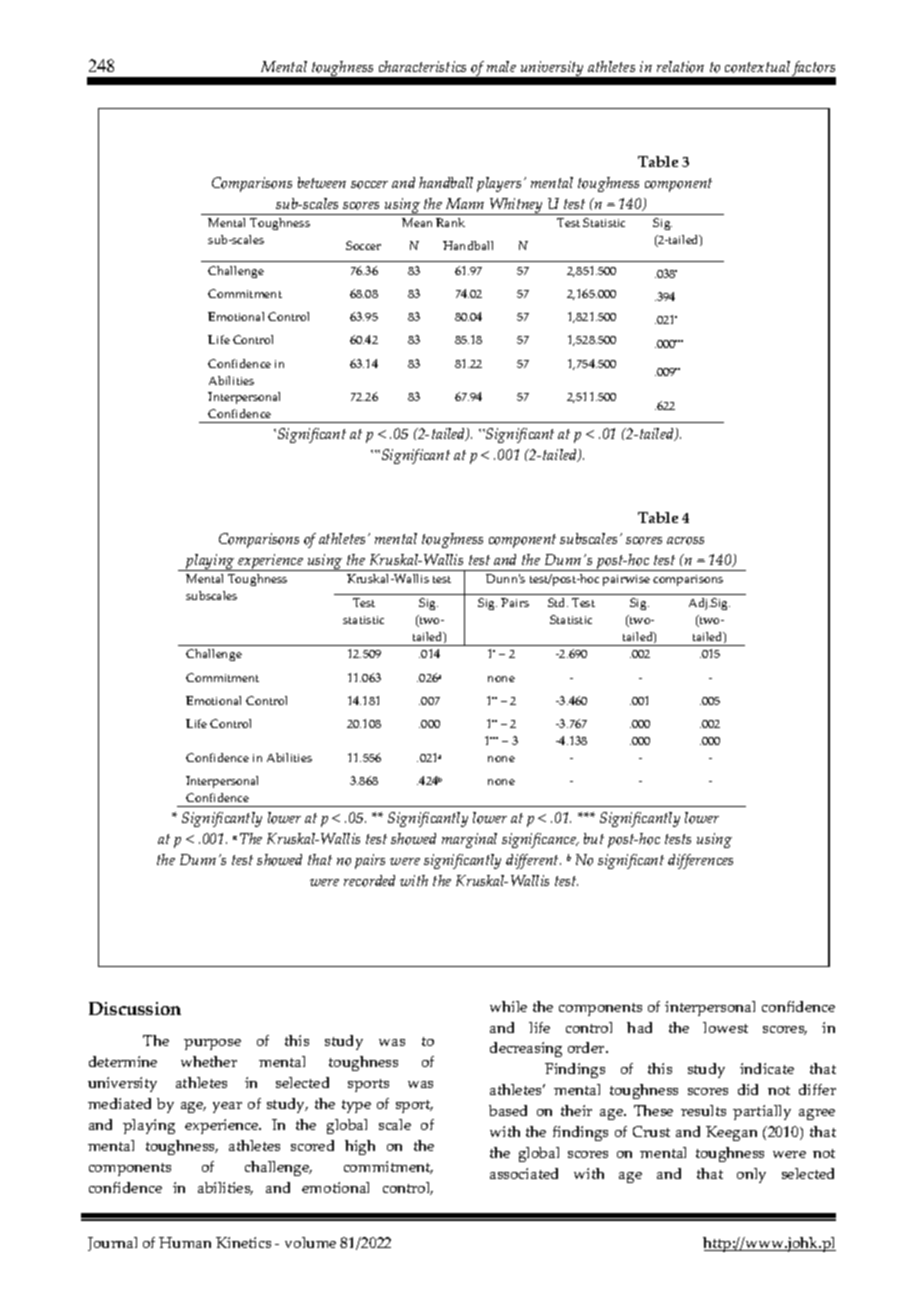  Describe the element at coordinates (185, 1242) in the screenshot. I see `Human` at that location.
